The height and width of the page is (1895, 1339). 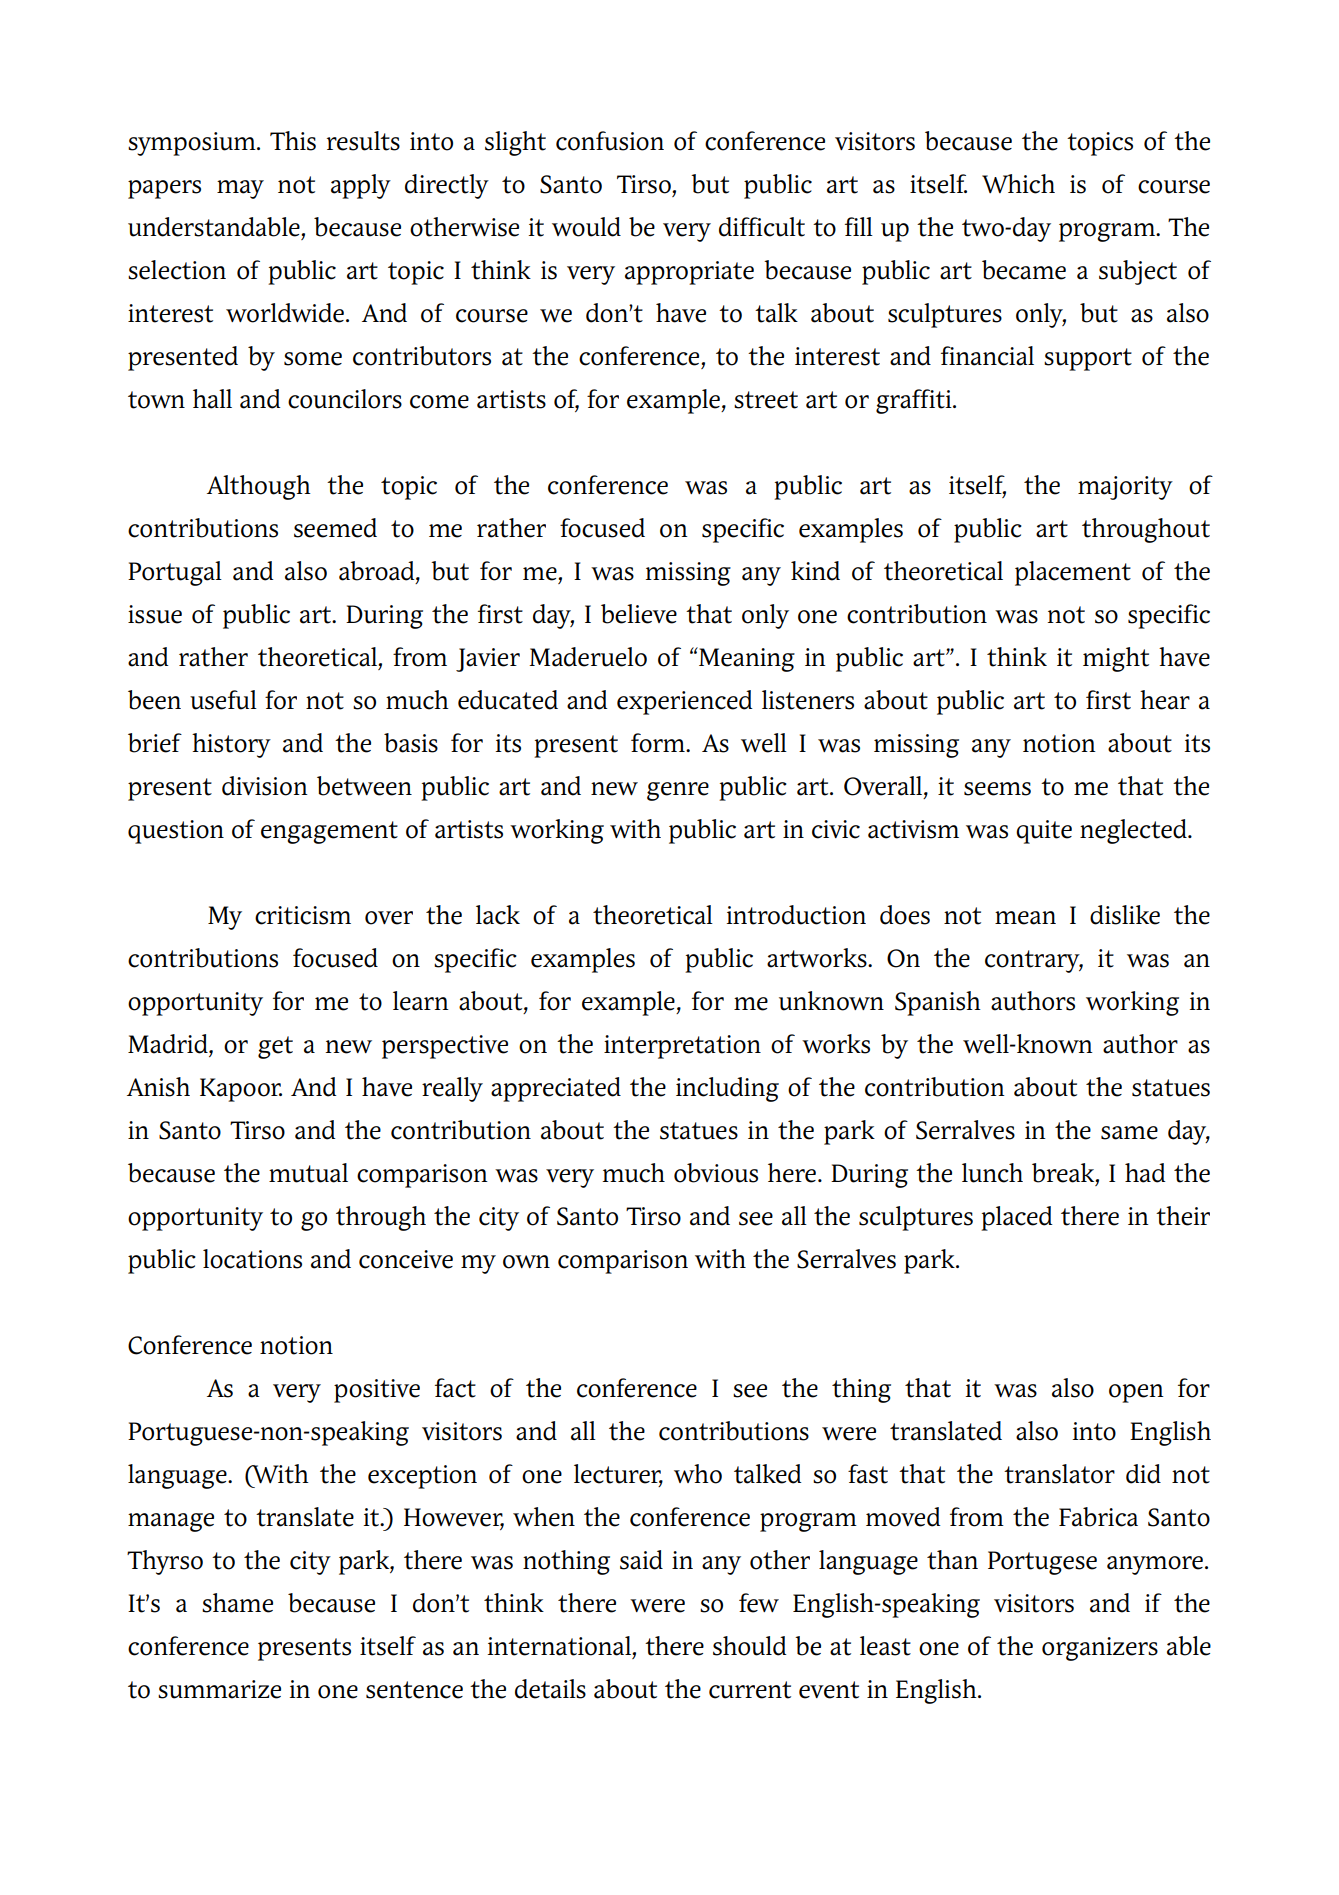 What do you see at coordinates (750, 1646) in the page?
I see `should` at bounding box center [750, 1646].
